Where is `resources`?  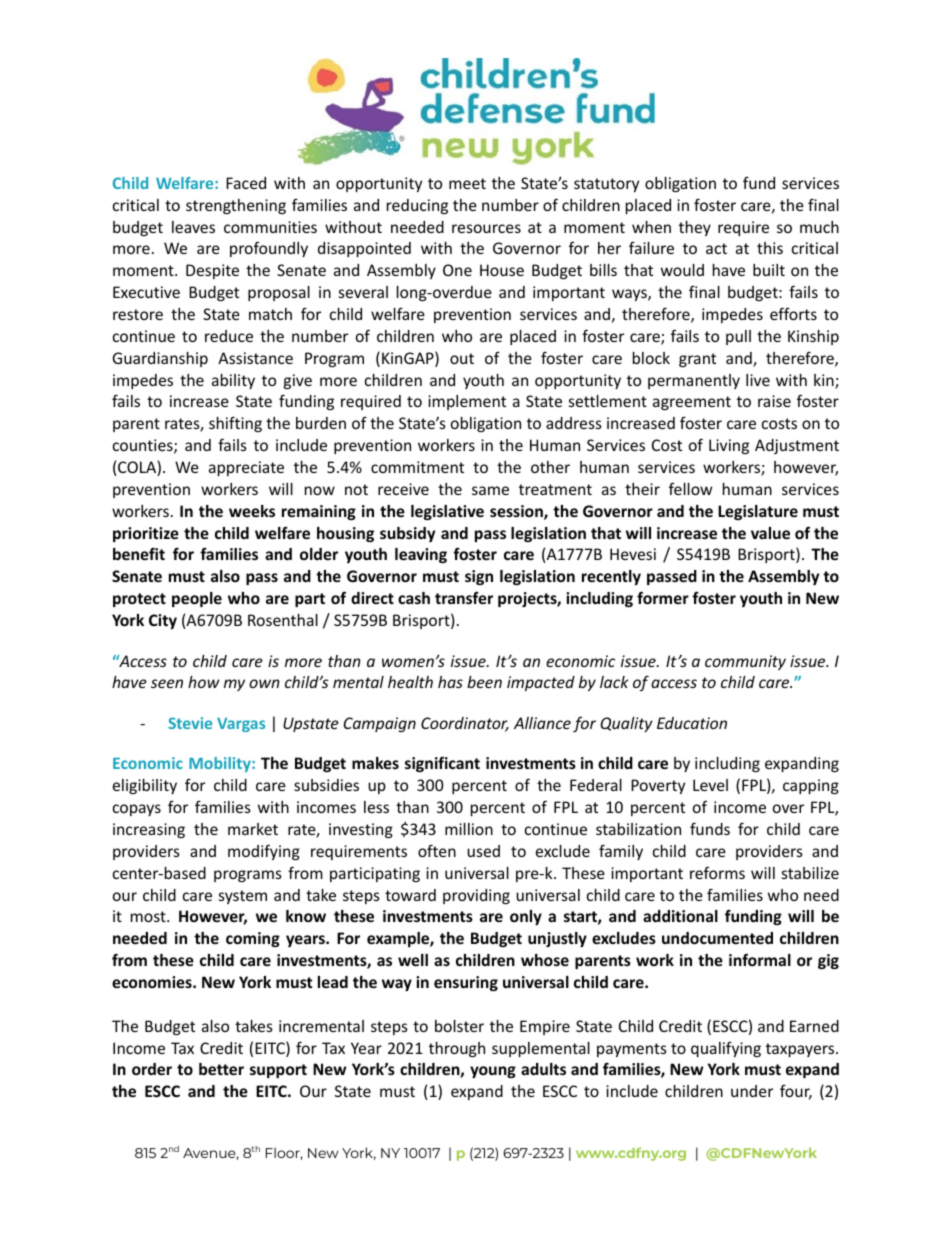
resources is located at coordinates (486, 228).
